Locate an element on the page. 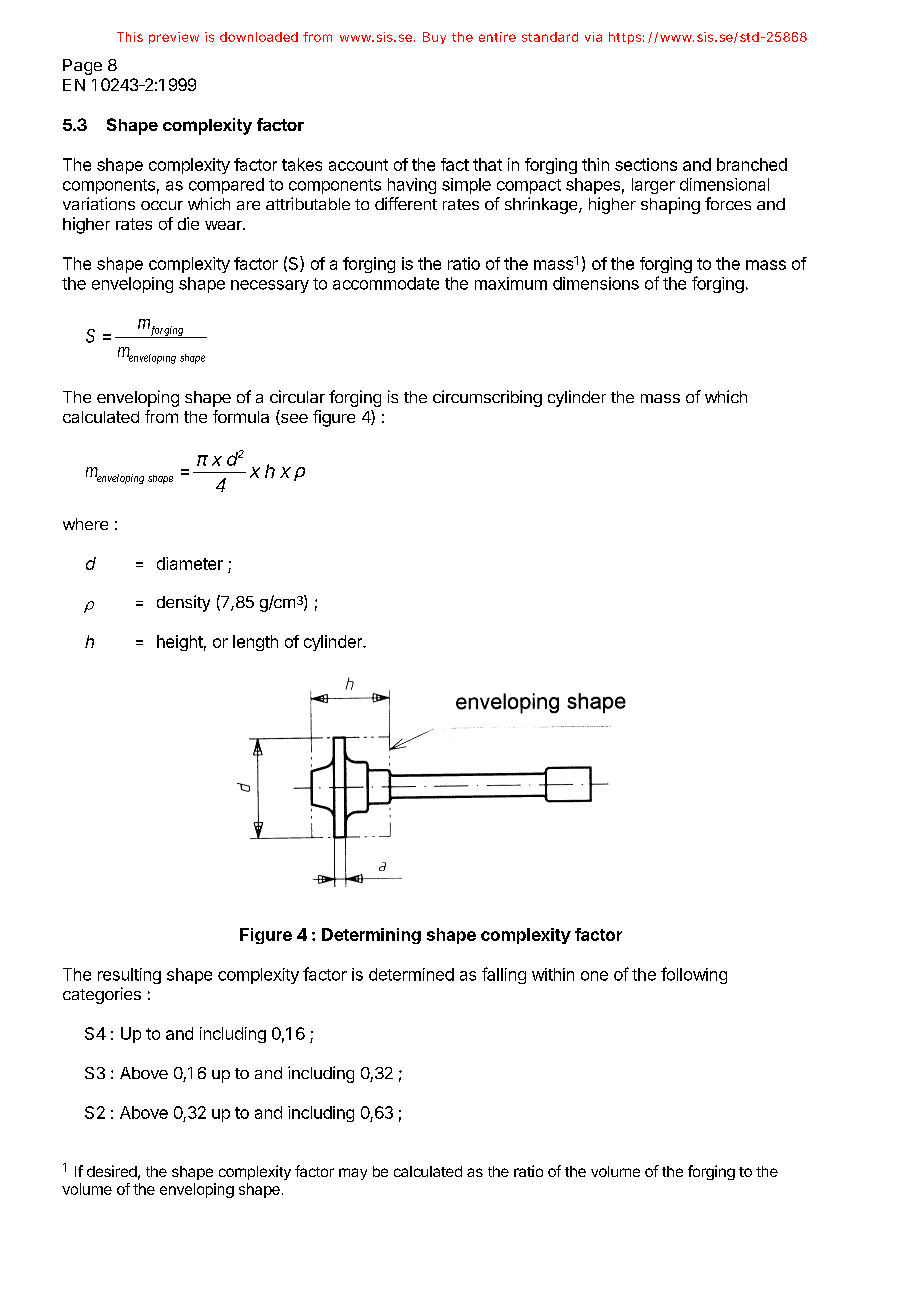 Image resolution: width=924 pixels, height=1308 pixels. length is located at coordinates (255, 643).
